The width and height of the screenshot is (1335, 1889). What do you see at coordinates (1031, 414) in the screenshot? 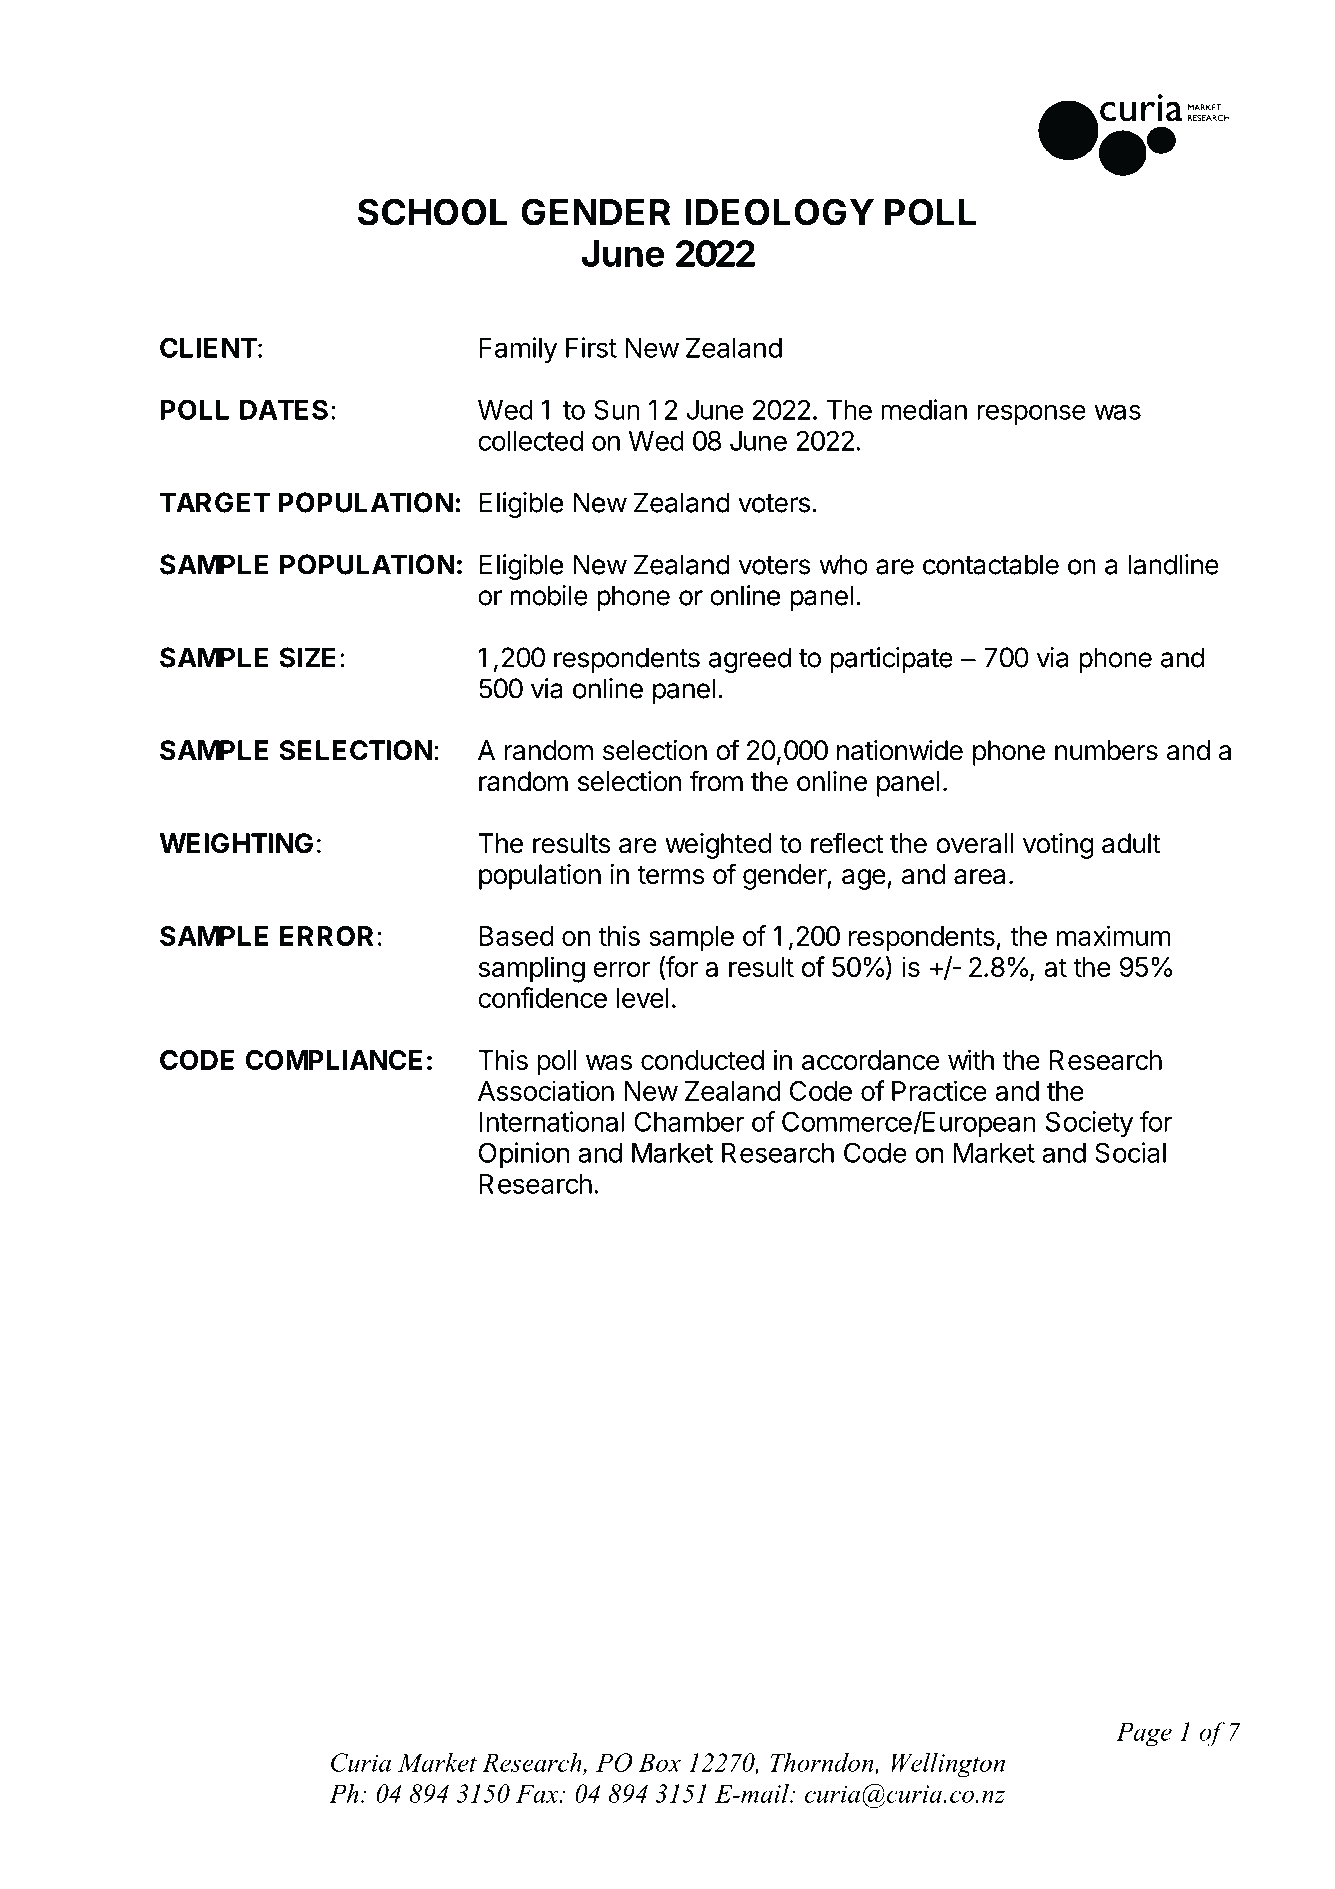
I see `response` at bounding box center [1031, 414].
